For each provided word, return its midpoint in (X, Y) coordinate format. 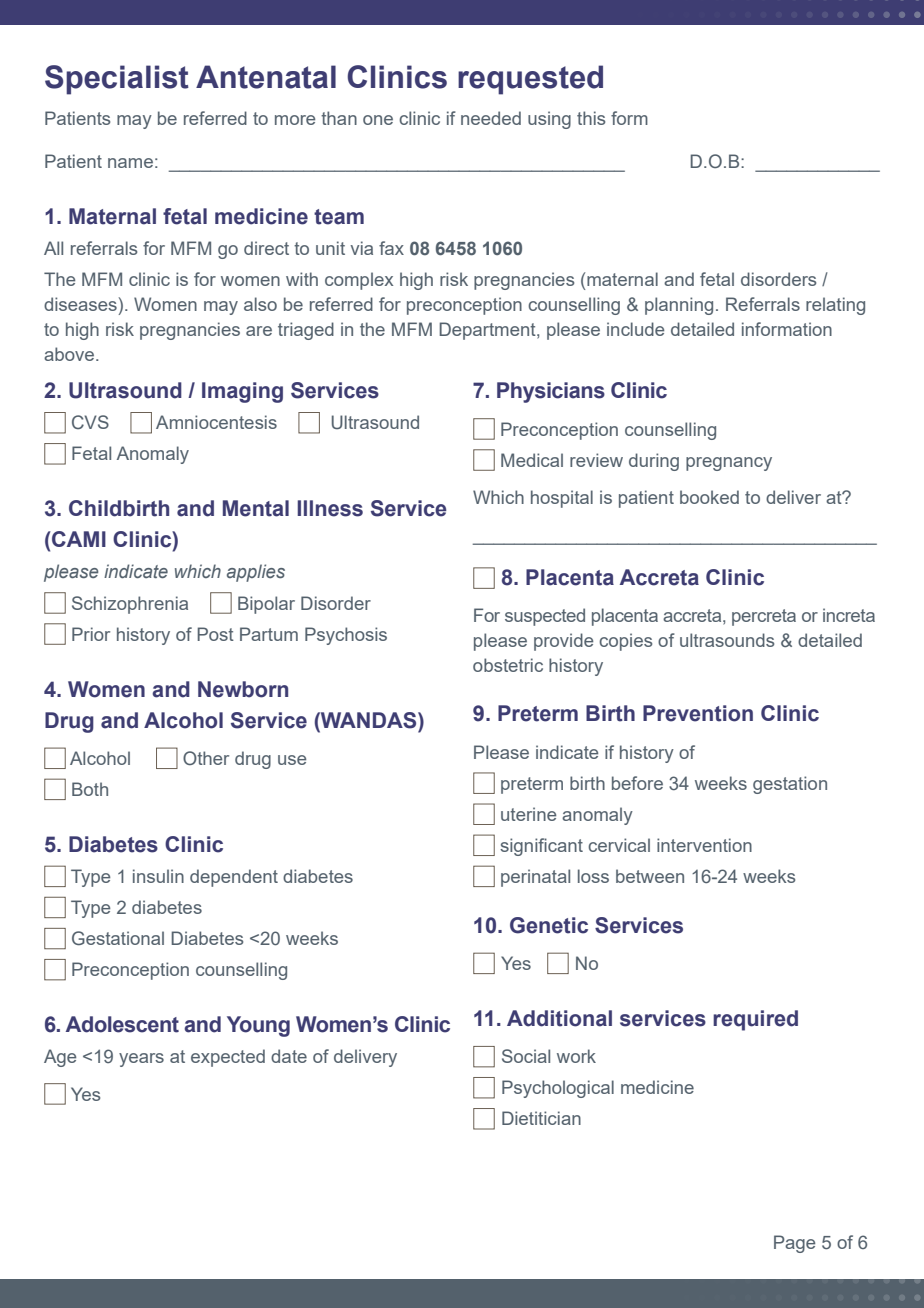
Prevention (698, 713)
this (591, 118)
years (141, 1060)
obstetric (508, 665)
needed (491, 118)
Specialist (117, 80)
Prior (91, 634)
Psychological (558, 1089)
